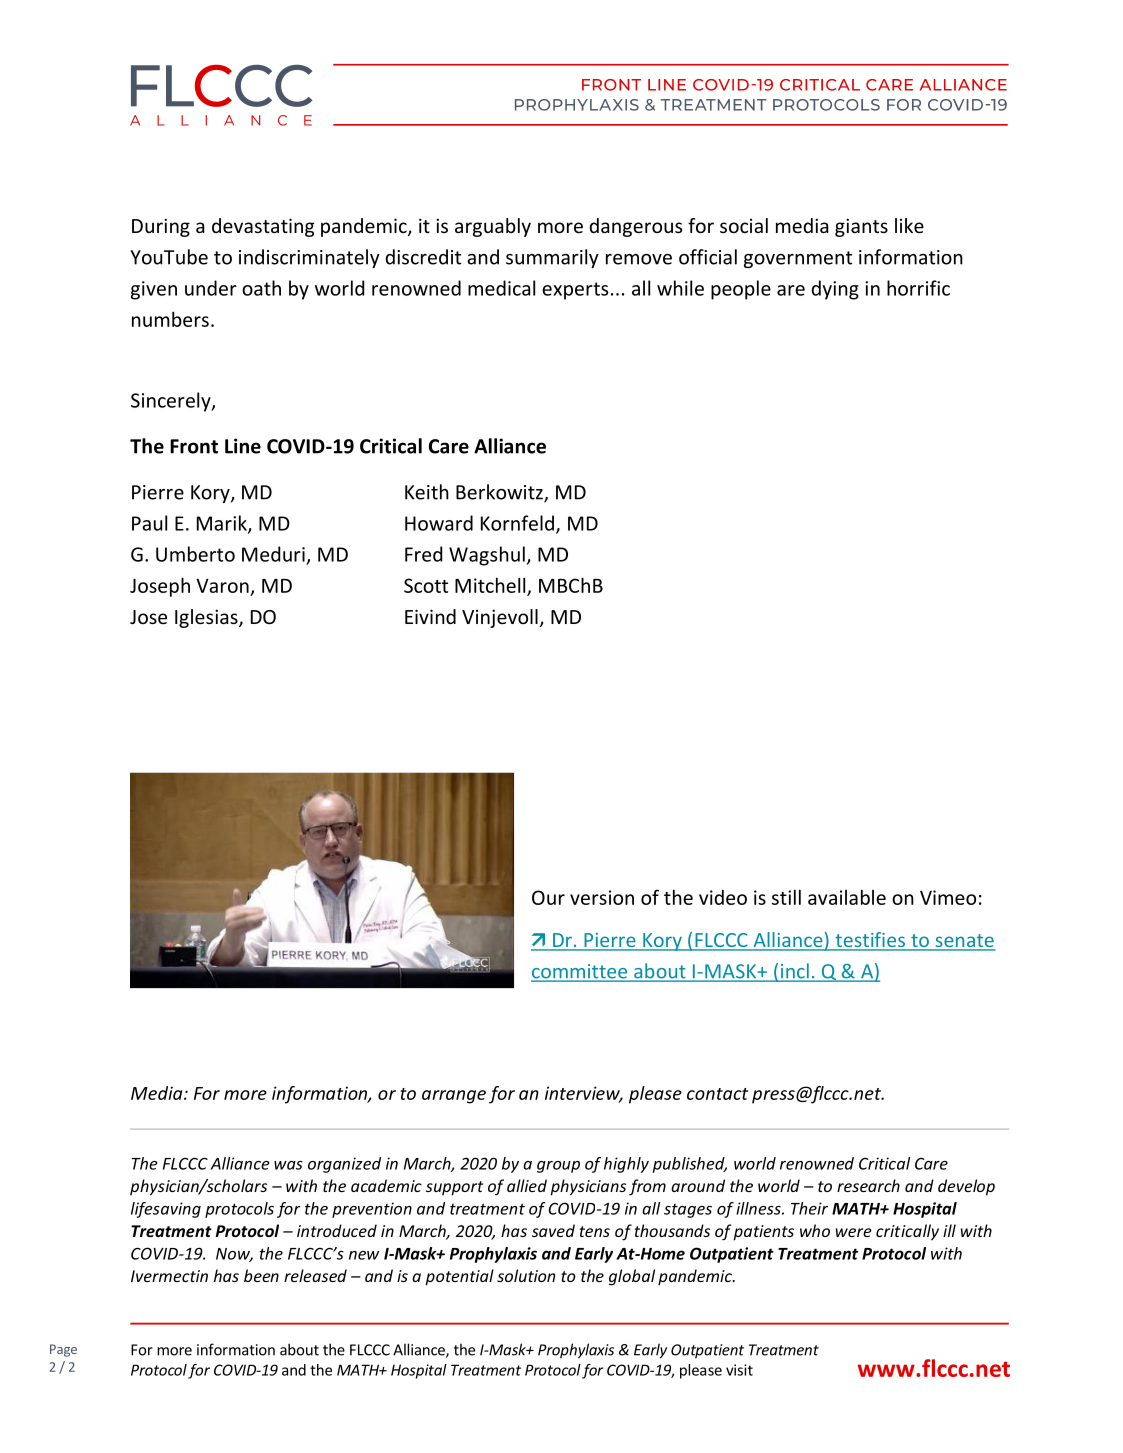  What do you see at coordinates (861, 227) in the document?
I see `giants` at bounding box center [861, 227].
